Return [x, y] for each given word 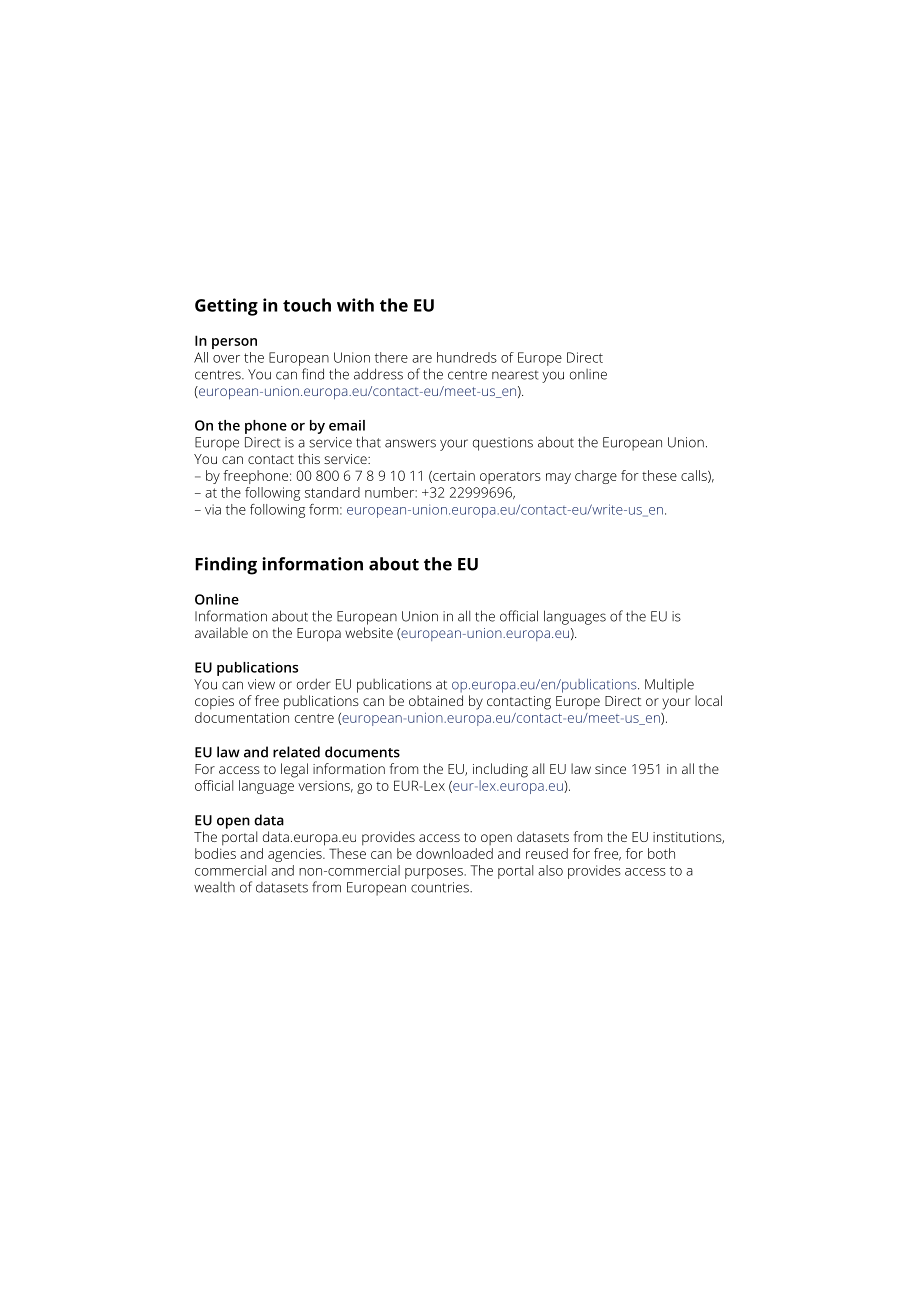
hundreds [467, 357]
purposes [434, 873]
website [369, 632]
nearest [515, 375]
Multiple [669, 685]
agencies [296, 855]
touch [307, 305]
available [221, 632]
